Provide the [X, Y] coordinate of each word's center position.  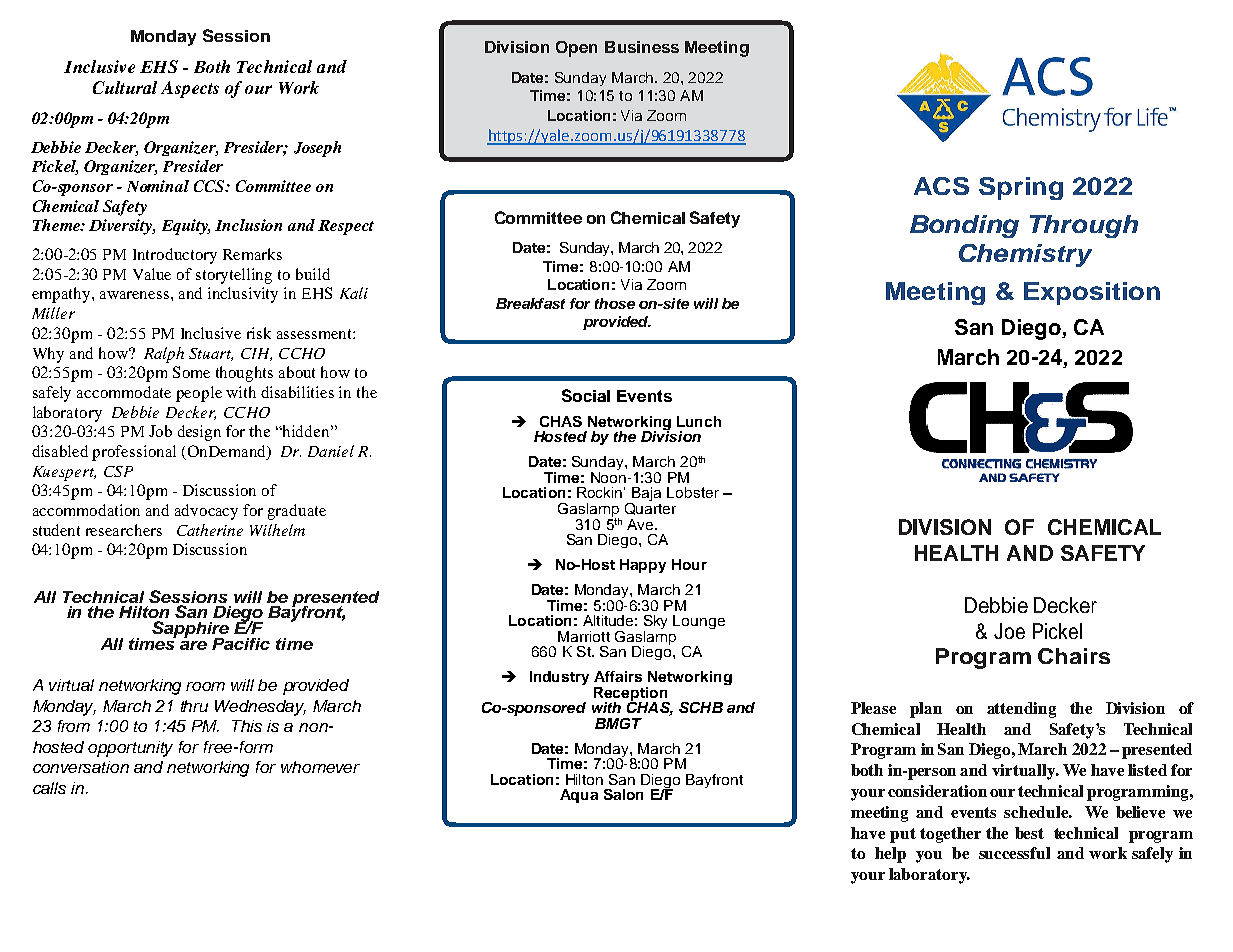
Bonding [964, 226]
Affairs [618, 676]
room [205, 686]
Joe [1009, 631]
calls [49, 788]
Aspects [190, 89]
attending [1021, 710]
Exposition [1092, 293]
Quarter [650, 507]
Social [586, 395]
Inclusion [248, 225]
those [615, 303]
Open [576, 49]
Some [191, 372]
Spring [1021, 188]
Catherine [210, 530]
